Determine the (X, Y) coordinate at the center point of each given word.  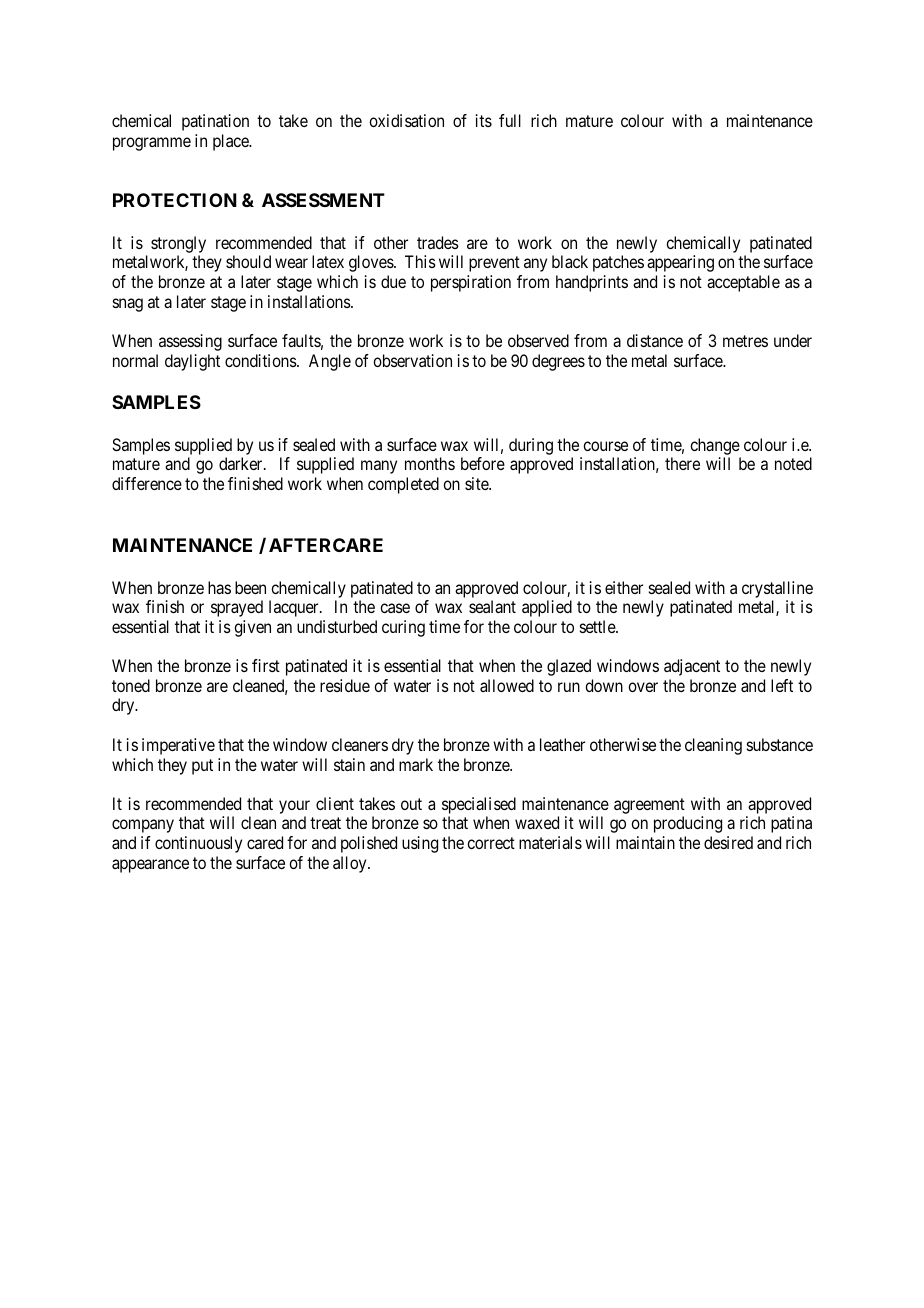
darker (242, 463)
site (477, 483)
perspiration (471, 283)
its (484, 120)
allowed (507, 685)
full (510, 120)
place (232, 142)
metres (745, 341)
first (266, 665)
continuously (198, 844)
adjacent (692, 667)
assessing (190, 342)
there (682, 463)
